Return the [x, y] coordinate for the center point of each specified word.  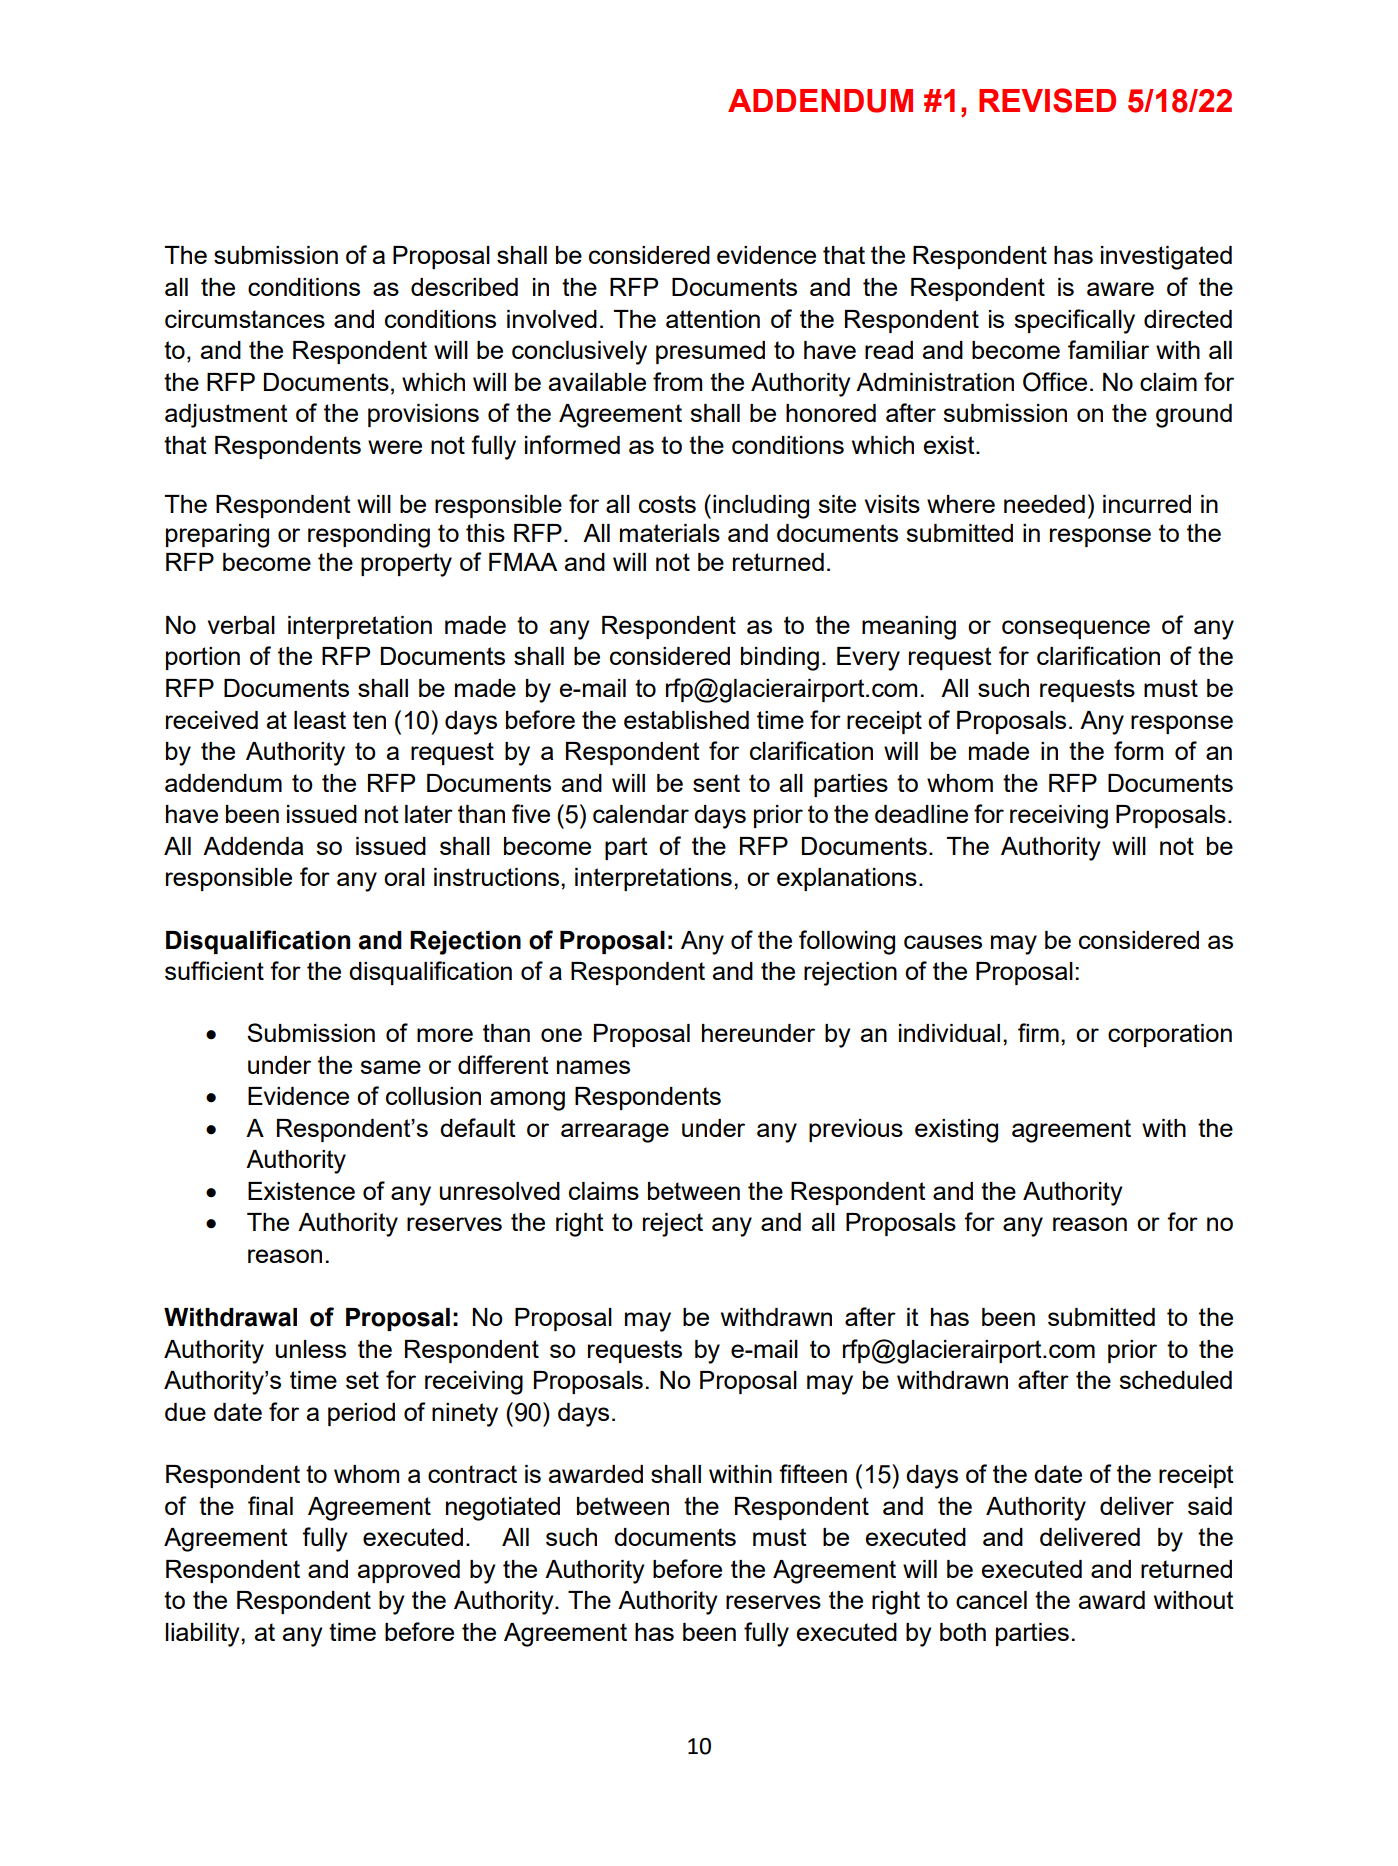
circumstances [245, 319]
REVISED [1047, 100]
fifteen [813, 1473]
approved [409, 1571]
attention [713, 319]
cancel [991, 1600]
